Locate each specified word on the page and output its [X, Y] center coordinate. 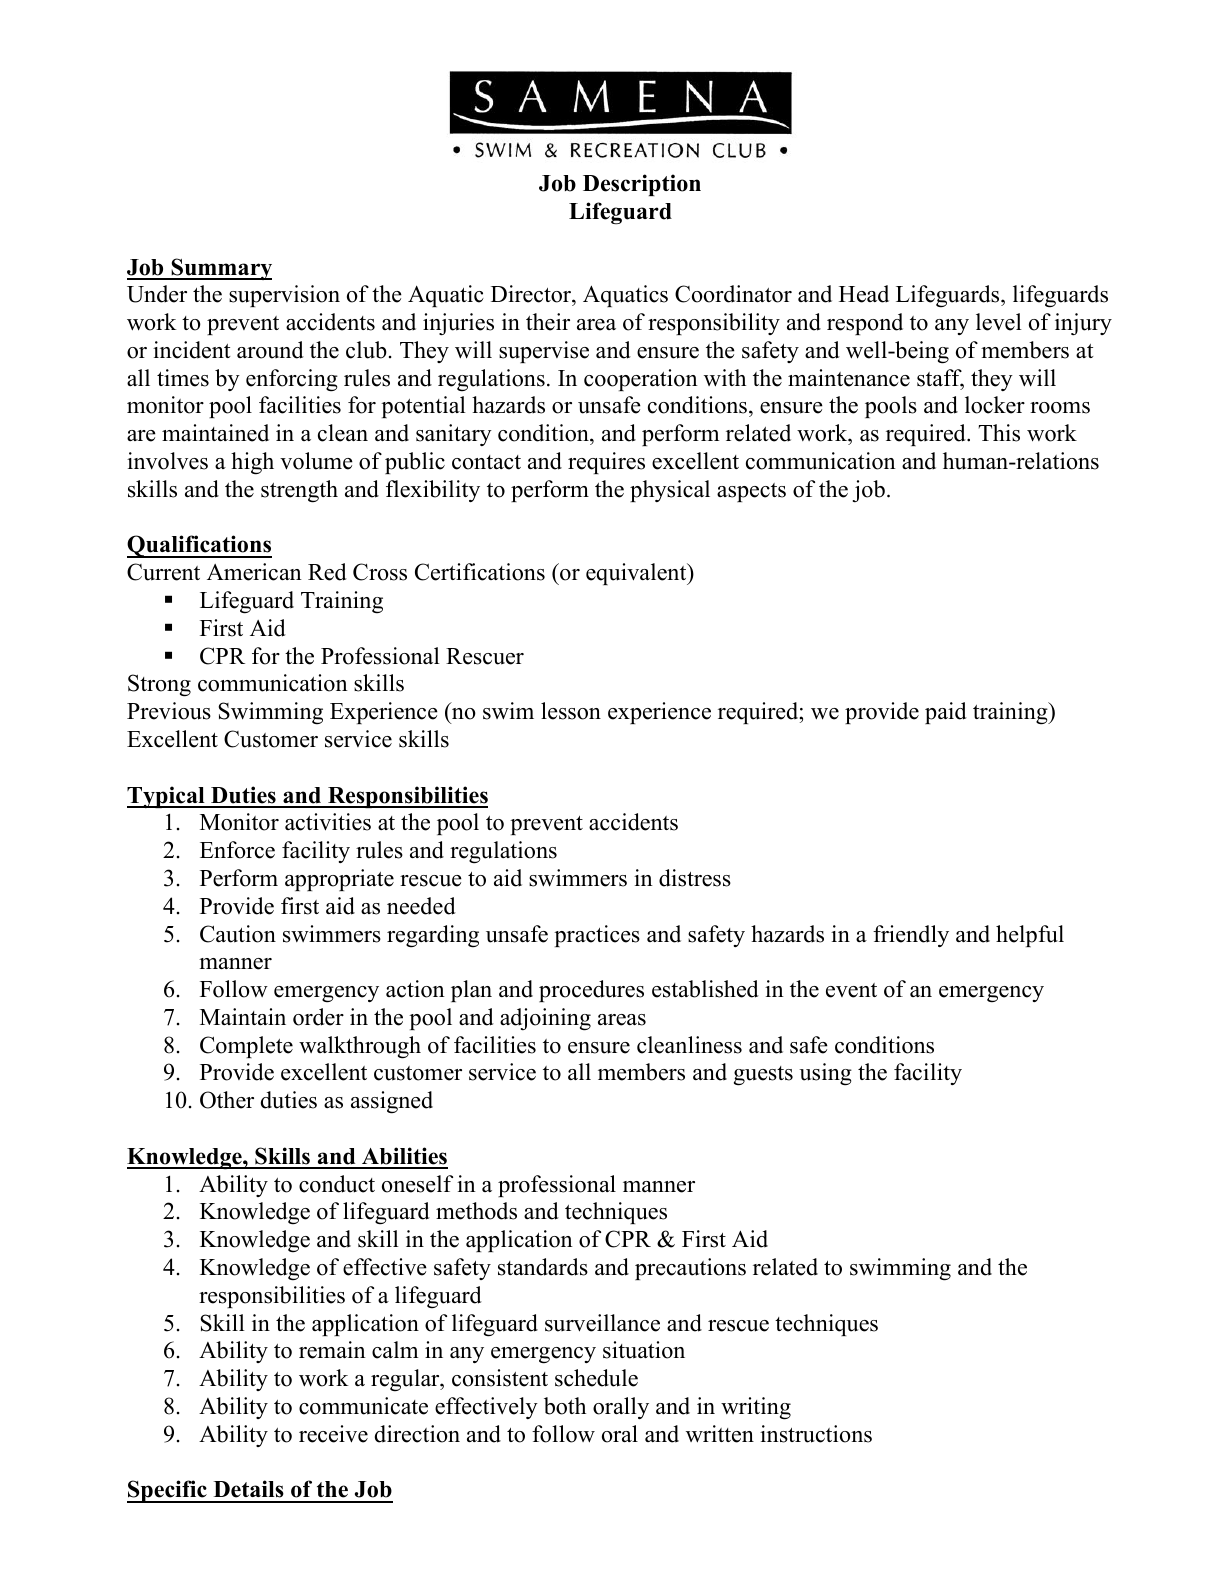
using [825, 1074]
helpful [1030, 936]
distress [695, 878]
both [565, 1406]
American [254, 572]
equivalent [637, 574]
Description [642, 185]
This [999, 433]
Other [227, 1100]
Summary [220, 269]
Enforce [237, 850]
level [999, 322]
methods [476, 1211]
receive [333, 1434]
